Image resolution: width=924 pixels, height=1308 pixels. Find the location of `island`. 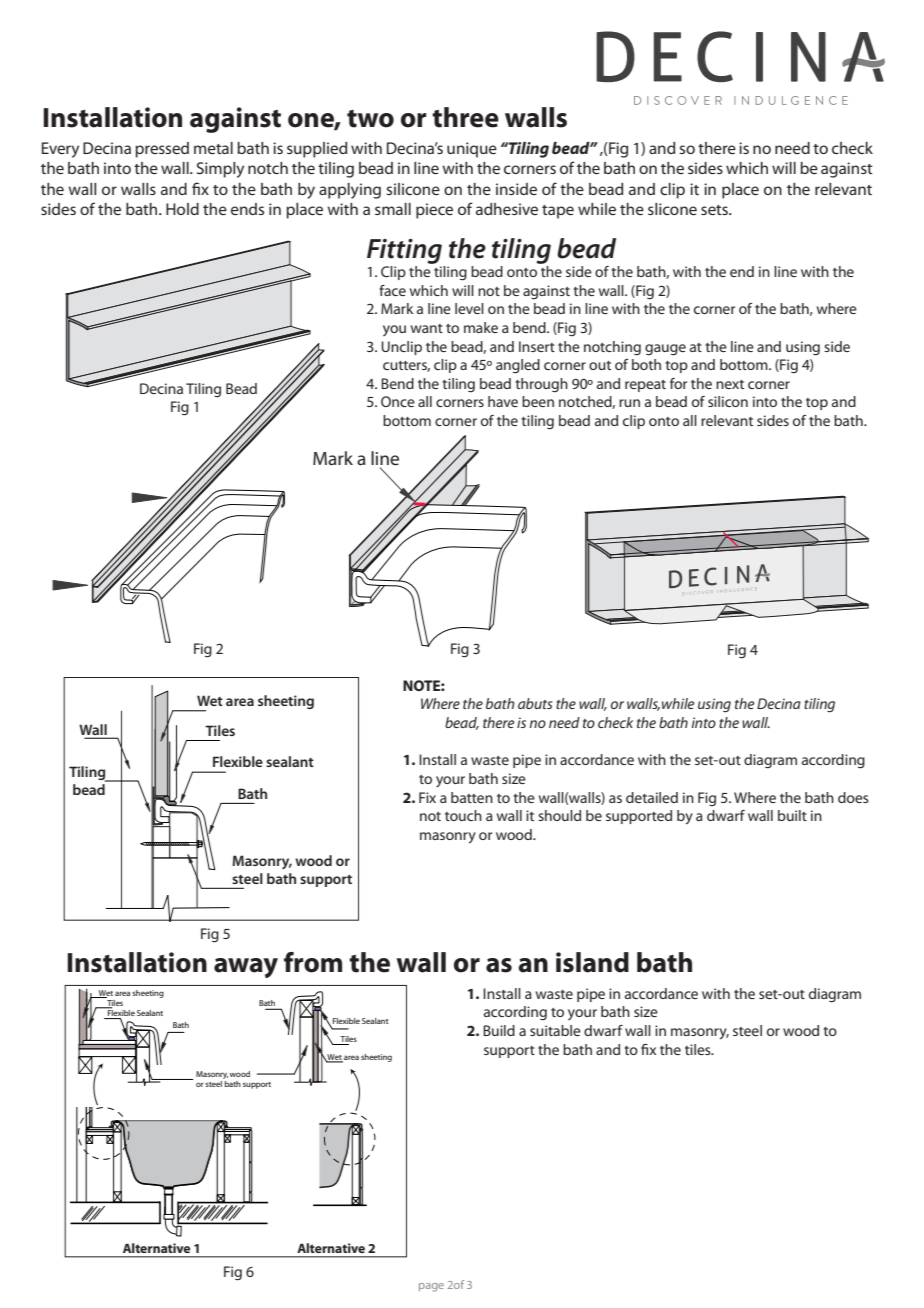

island is located at coordinates (592, 962).
